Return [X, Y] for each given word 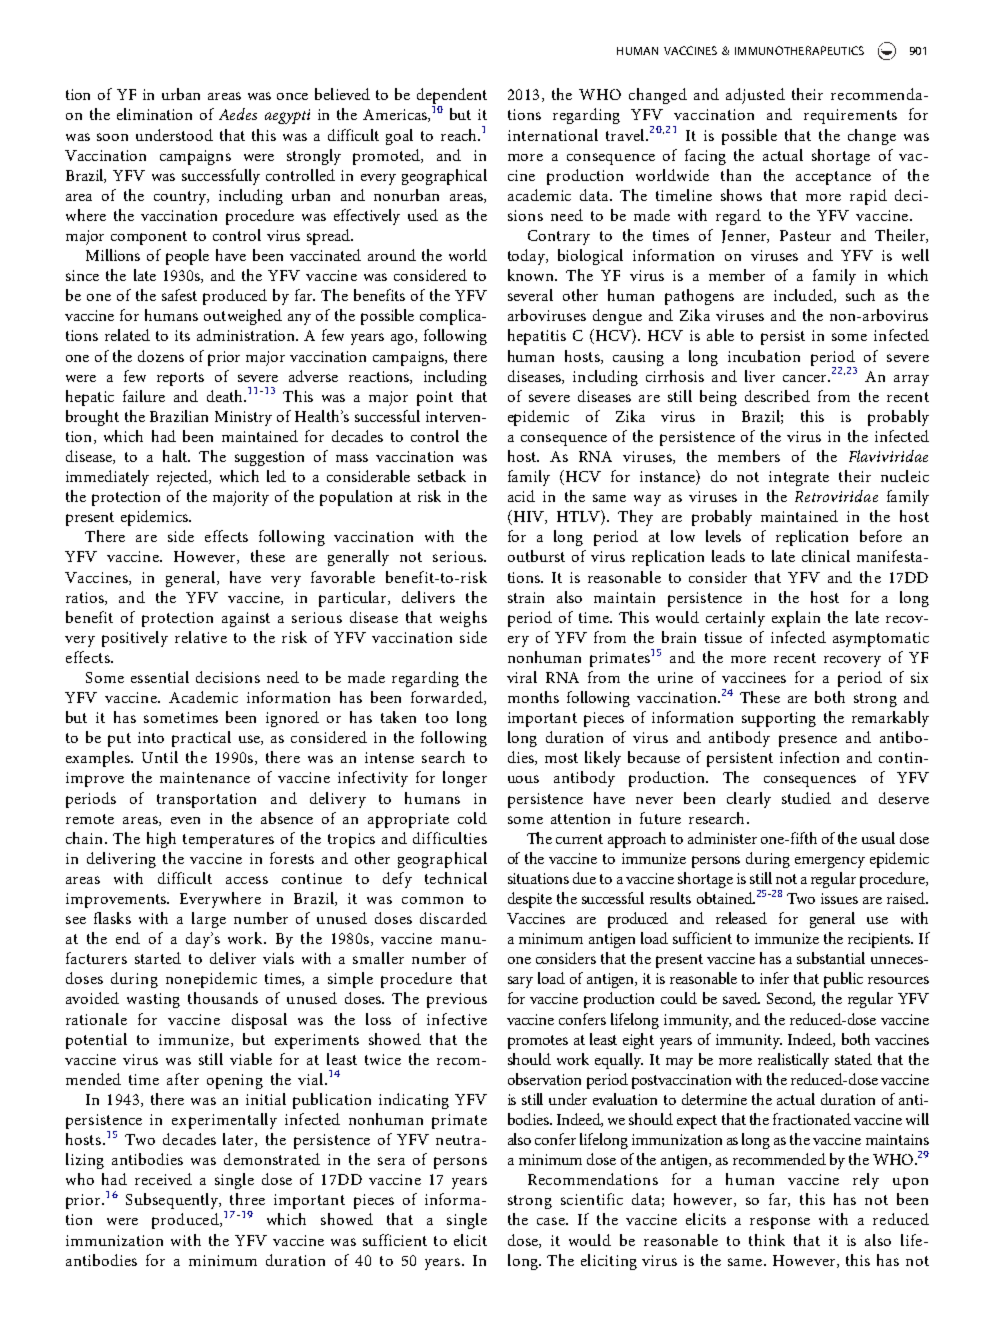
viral [522, 677]
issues [839, 898]
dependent [452, 97]
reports [180, 379]
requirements [850, 116]
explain [796, 619]
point [435, 398]
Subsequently [173, 1201]
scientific [592, 1199]
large [209, 920]
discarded [453, 918]
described [777, 396]
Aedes [238, 114]
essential [160, 677]
